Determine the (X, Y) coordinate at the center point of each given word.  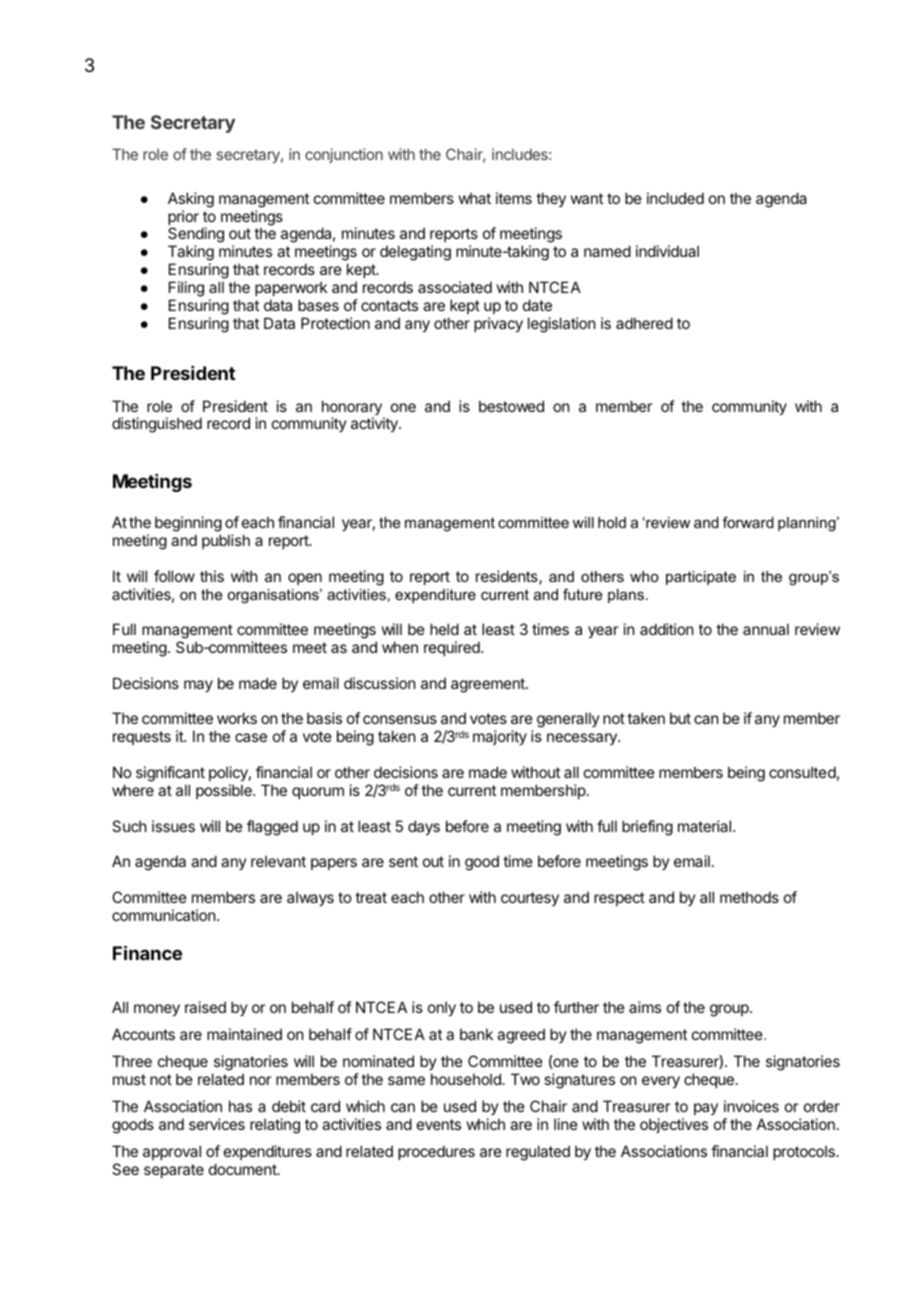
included (675, 198)
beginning (188, 524)
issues (173, 826)
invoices (751, 1106)
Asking (191, 200)
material (706, 826)
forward (748, 522)
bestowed (511, 406)
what (475, 198)
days (424, 827)
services (217, 1124)
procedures (436, 1152)
